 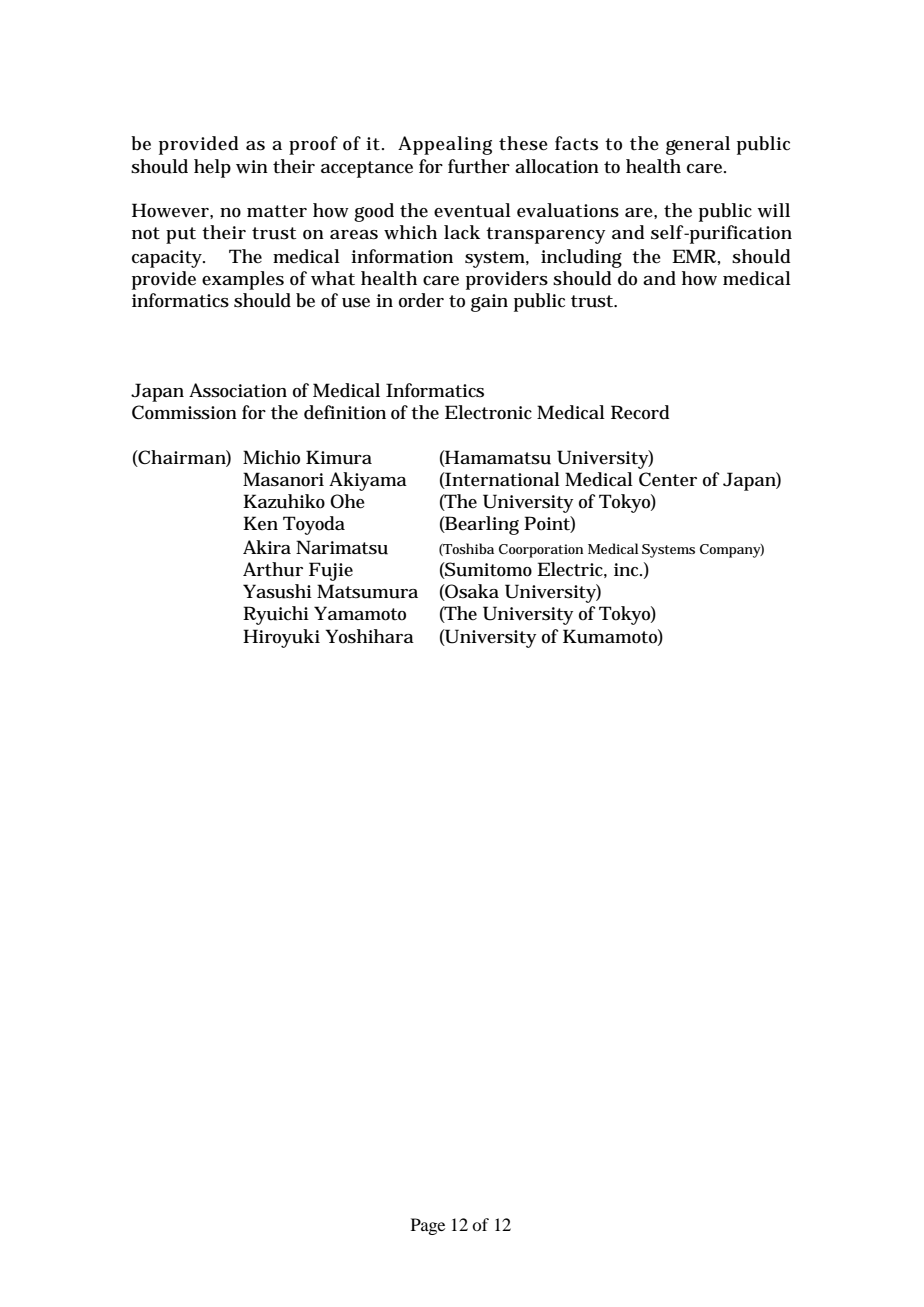 What do you see at coordinates (281, 638) in the image?
I see `Hiroyuki` at bounding box center [281, 638].
